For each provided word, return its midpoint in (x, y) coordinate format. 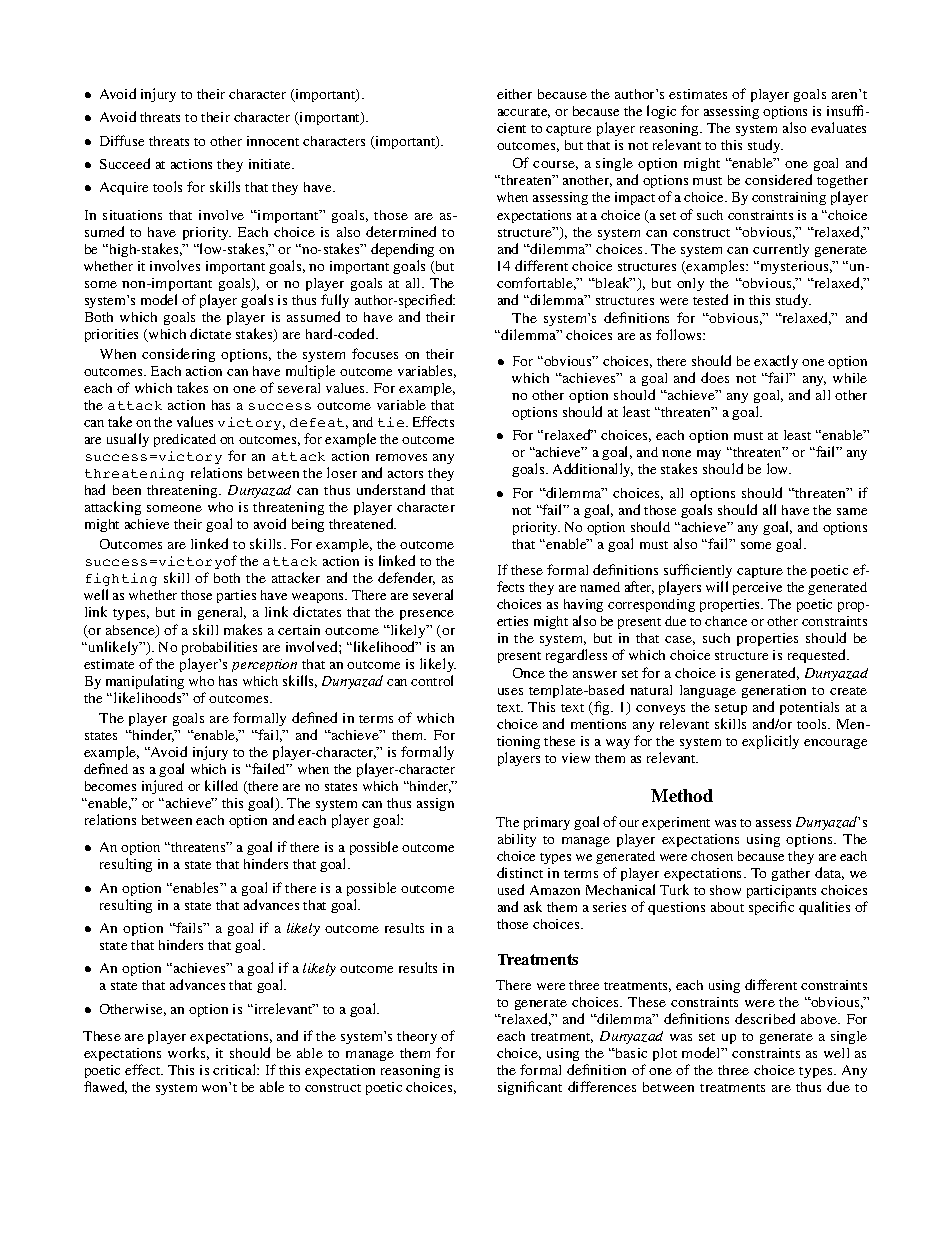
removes (401, 457)
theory (417, 1037)
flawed (105, 1087)
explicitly (770, 742)
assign (435, 804)
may (709, 455)
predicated (185, 440)
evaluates (838, 127)
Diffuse (122, 140)
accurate (524, 113)
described (765, 1018)
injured (162, 787)
